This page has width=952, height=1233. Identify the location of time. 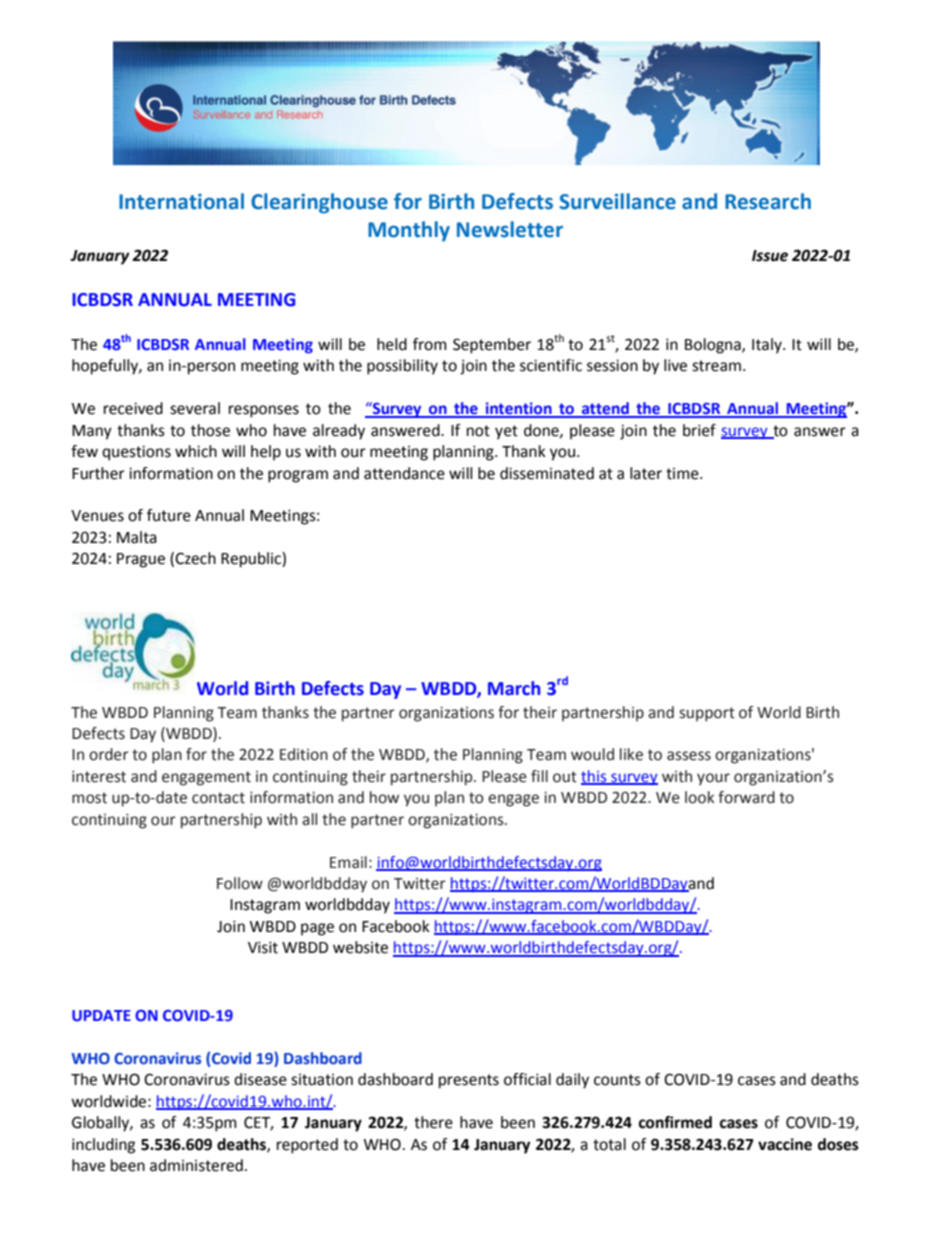
(683, 474).
